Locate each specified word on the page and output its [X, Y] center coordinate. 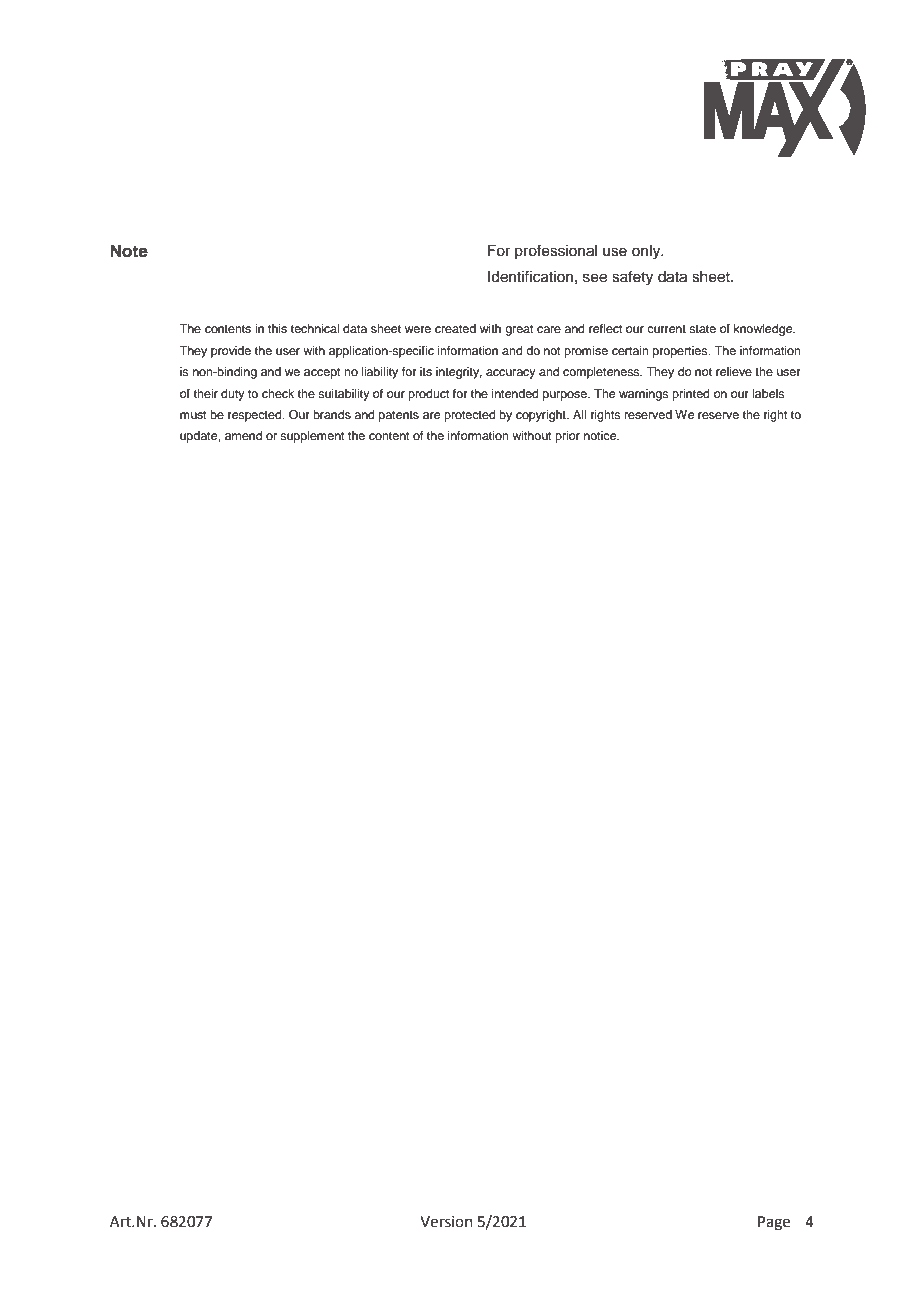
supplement [312, 437]
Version [446, 1222]
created [455, 328]
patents [399, 416]
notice [601, 435]
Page [774, 1223]
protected [470, 416]
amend [243, 435]
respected [256, 416]
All [579, 414]
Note [129, 251]
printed [691, 395]
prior [567, 437]
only [647, 252]
